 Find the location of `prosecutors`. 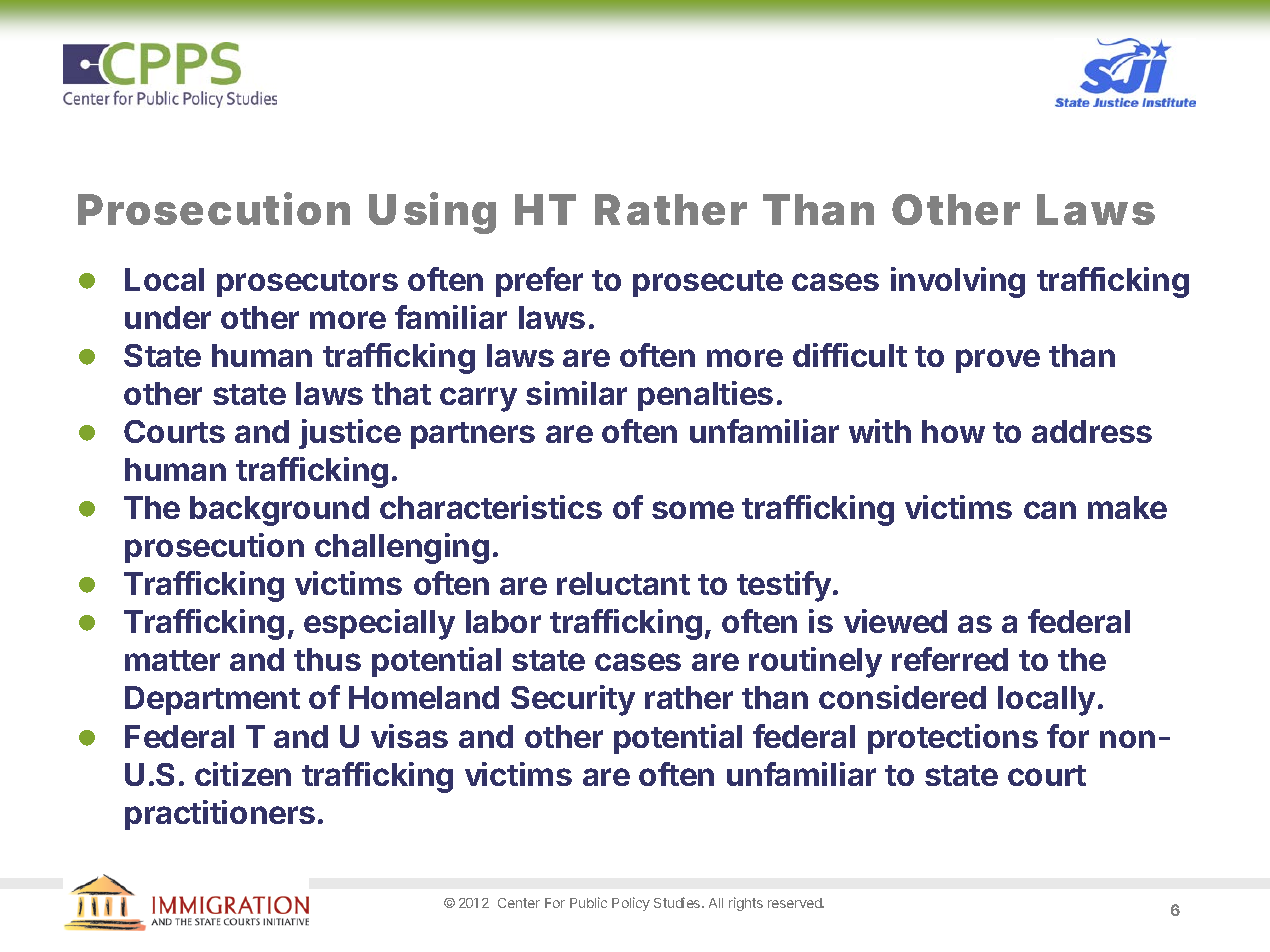

prosecutors is located at coordinates (307, 283).
